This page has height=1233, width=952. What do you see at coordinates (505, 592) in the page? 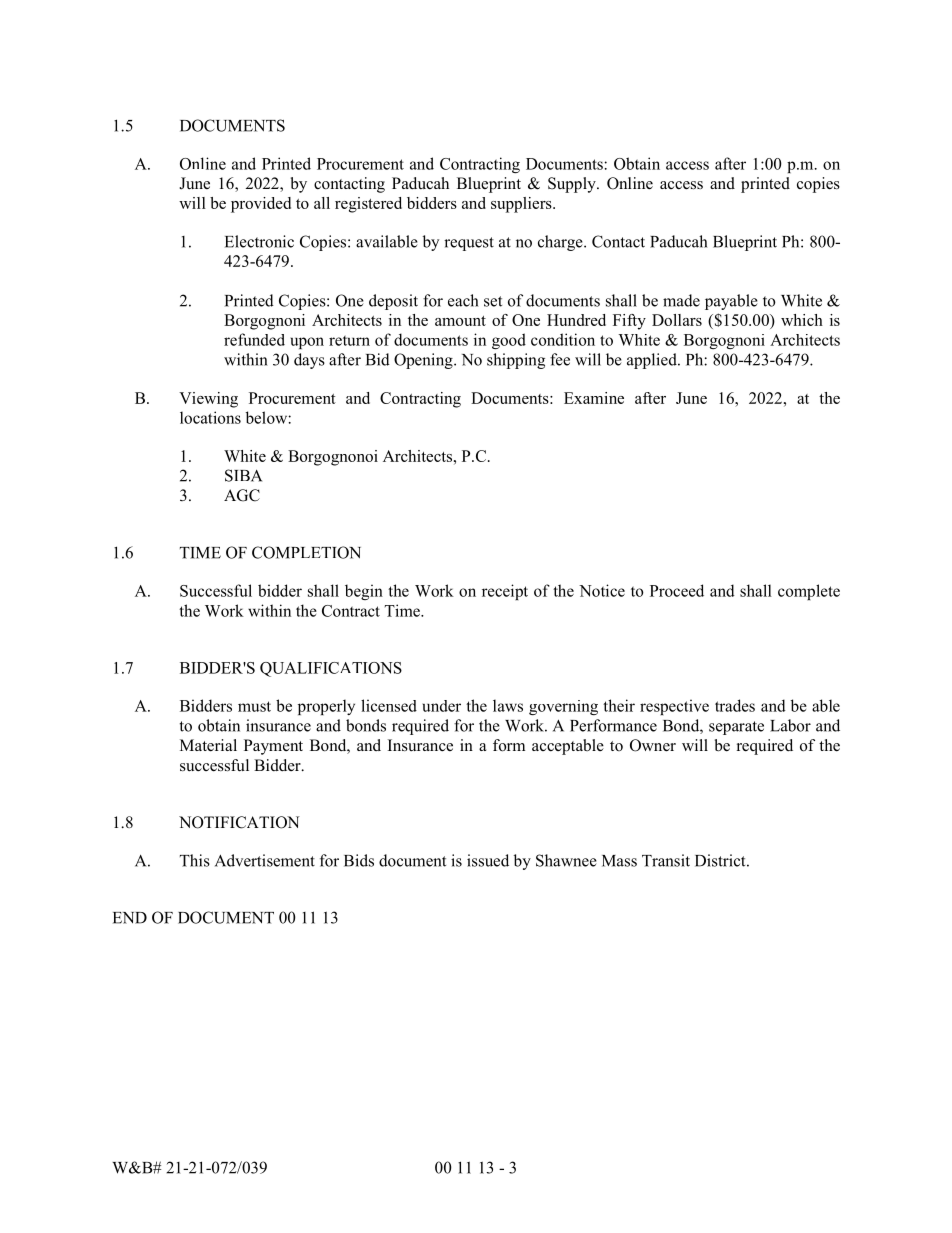
I see `receipt` at bounding box center [505, 592].
